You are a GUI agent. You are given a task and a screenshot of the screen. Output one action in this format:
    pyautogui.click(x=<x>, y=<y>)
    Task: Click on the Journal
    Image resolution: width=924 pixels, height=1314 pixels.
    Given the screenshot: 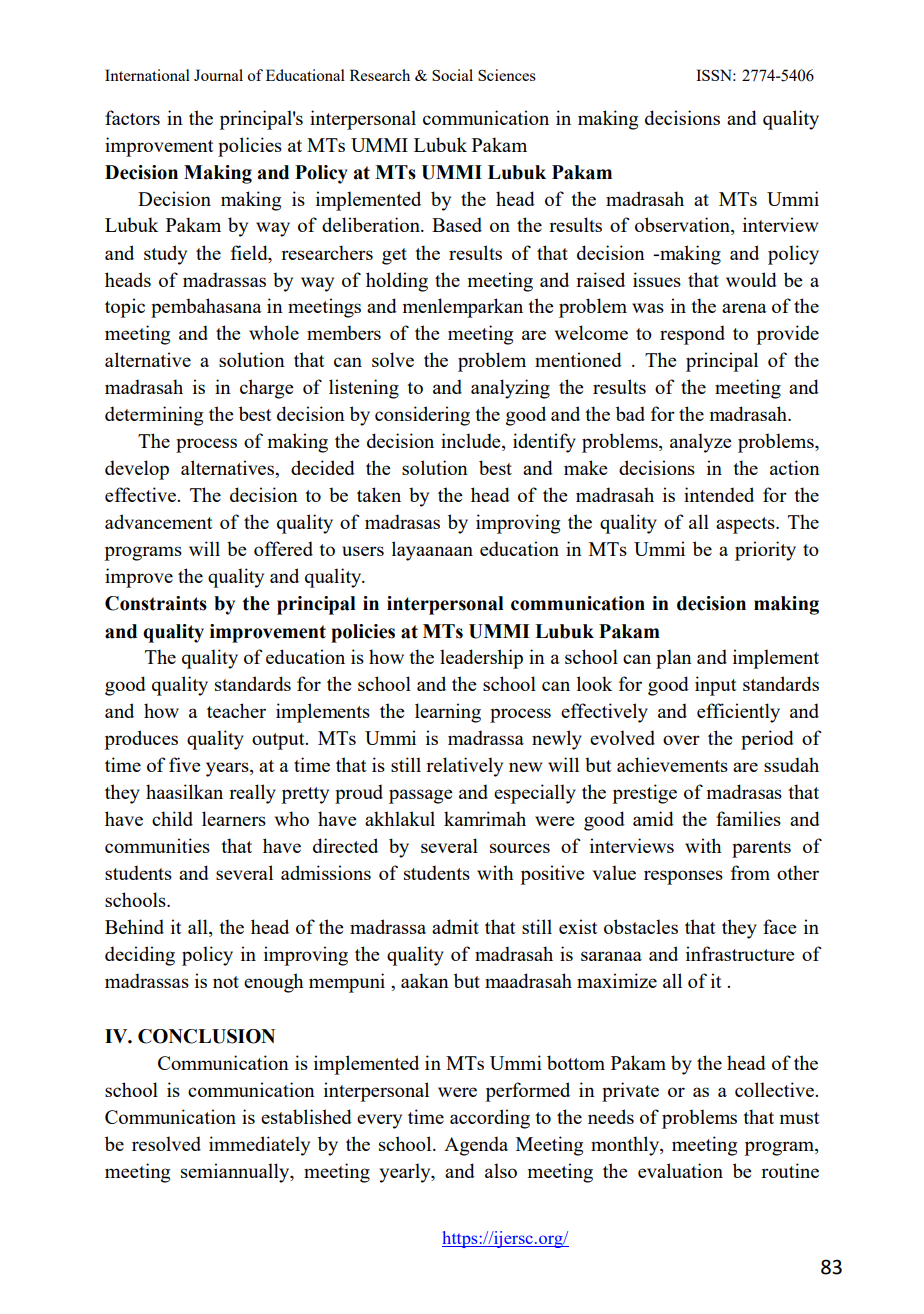 What is the action you would take?
    pyautogui.click(x=218, y=75)
